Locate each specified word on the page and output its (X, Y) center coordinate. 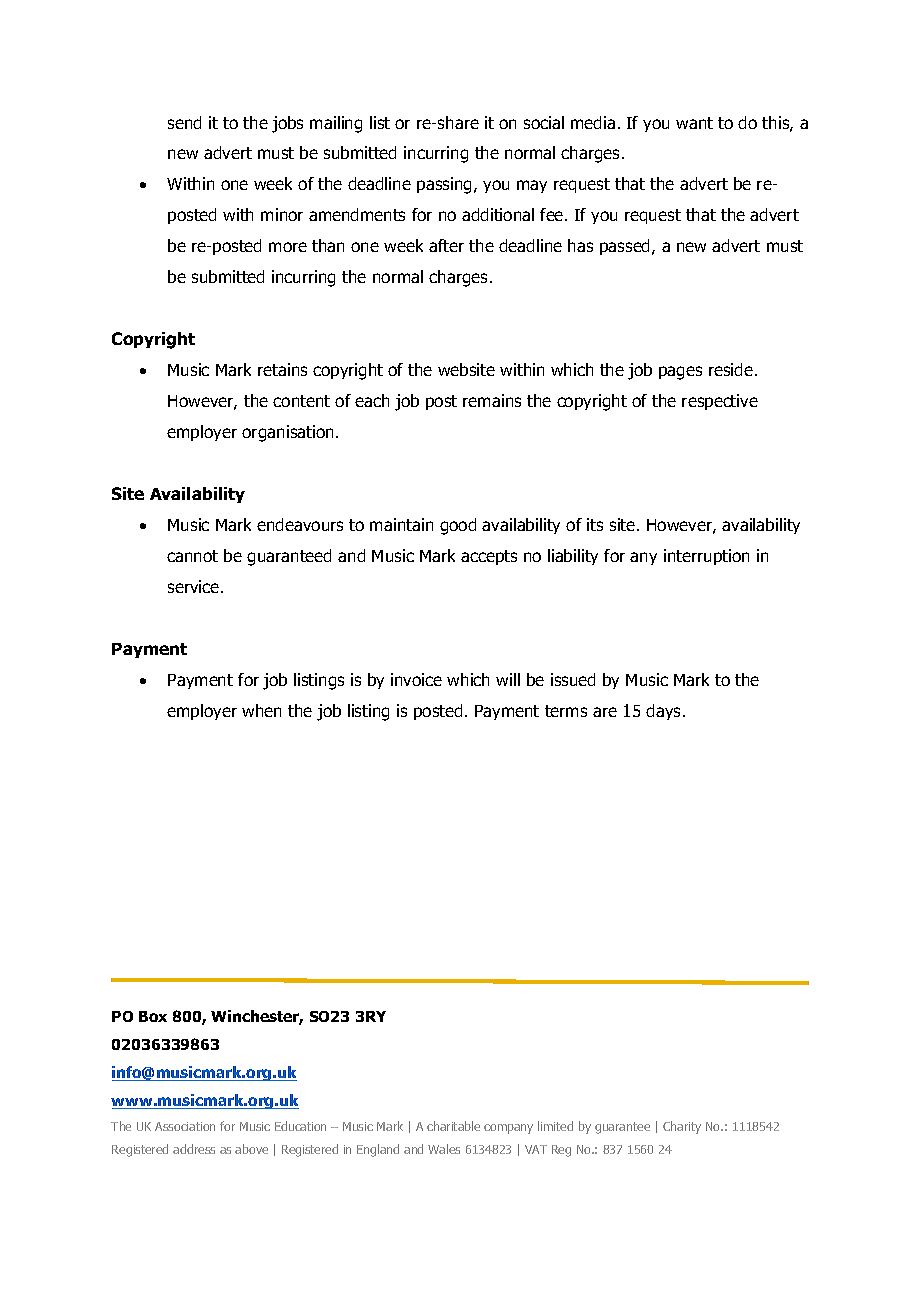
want (694, 123)
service (195, 586)
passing (446, 185)
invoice (416, 679)
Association (185, 1126)
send (184, 122)
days (665, 712)
